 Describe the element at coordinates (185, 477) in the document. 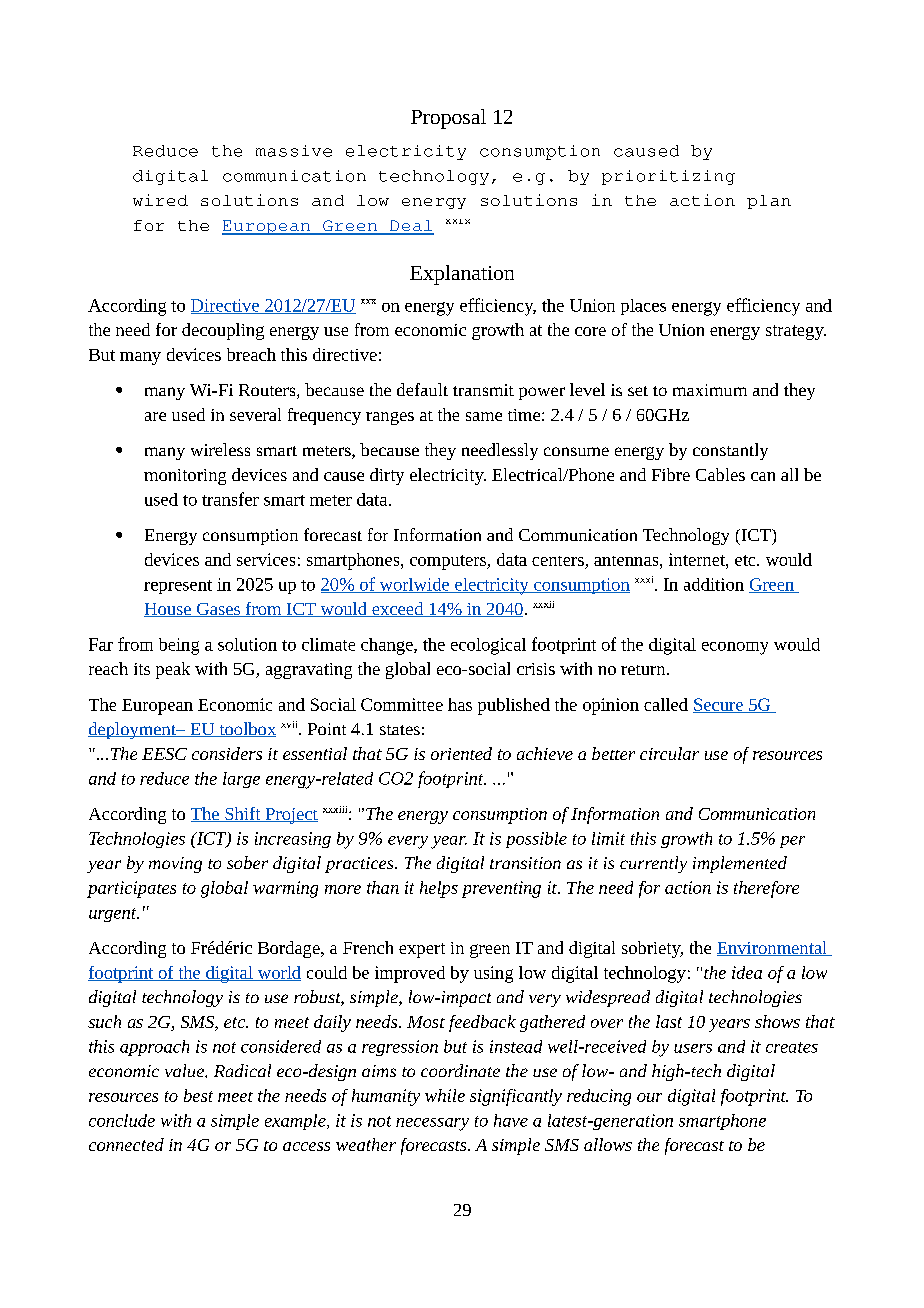

I see `monitoring` at that location.
